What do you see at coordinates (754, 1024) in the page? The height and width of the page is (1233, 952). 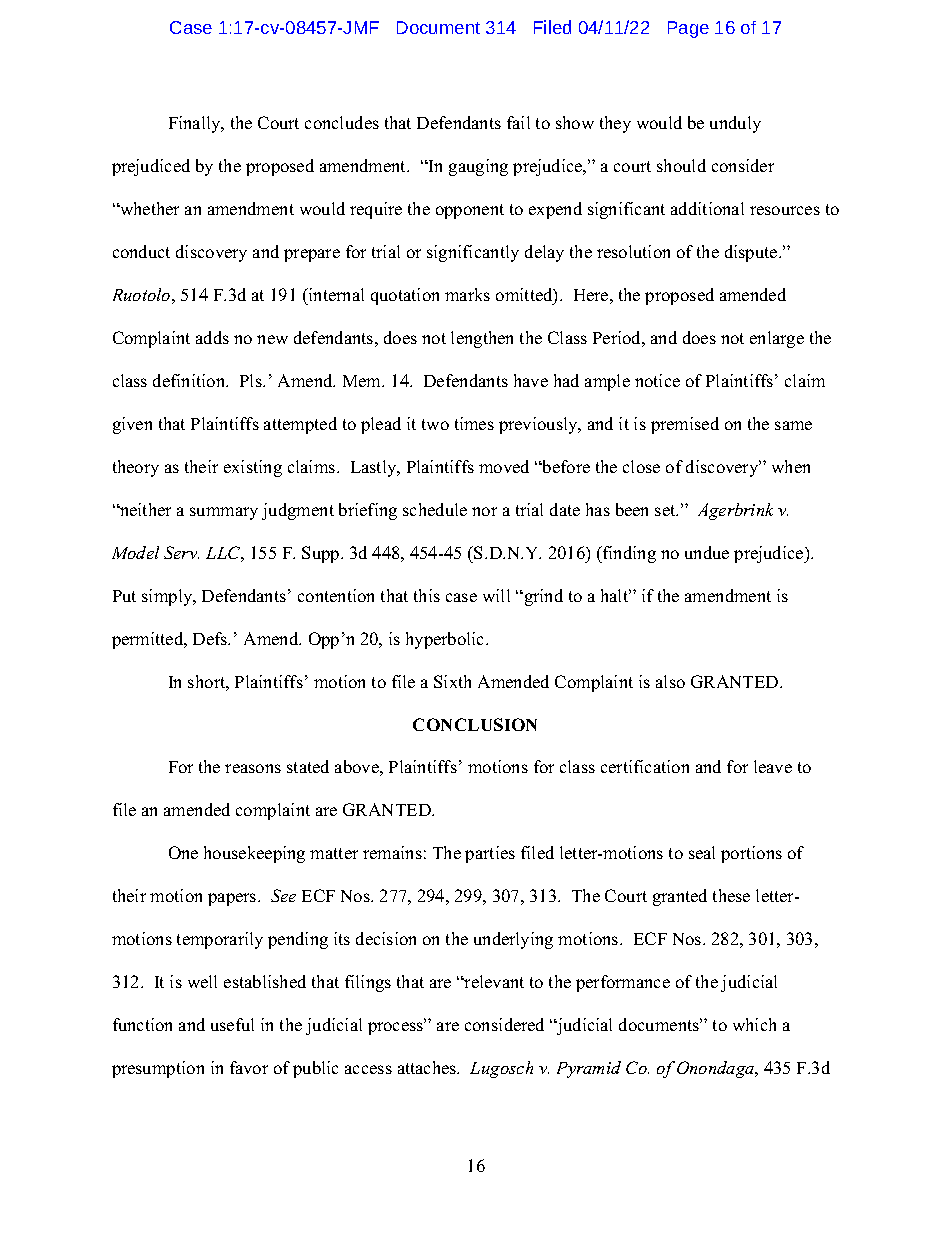 I see `which` at bounding box center [754, 1024].
